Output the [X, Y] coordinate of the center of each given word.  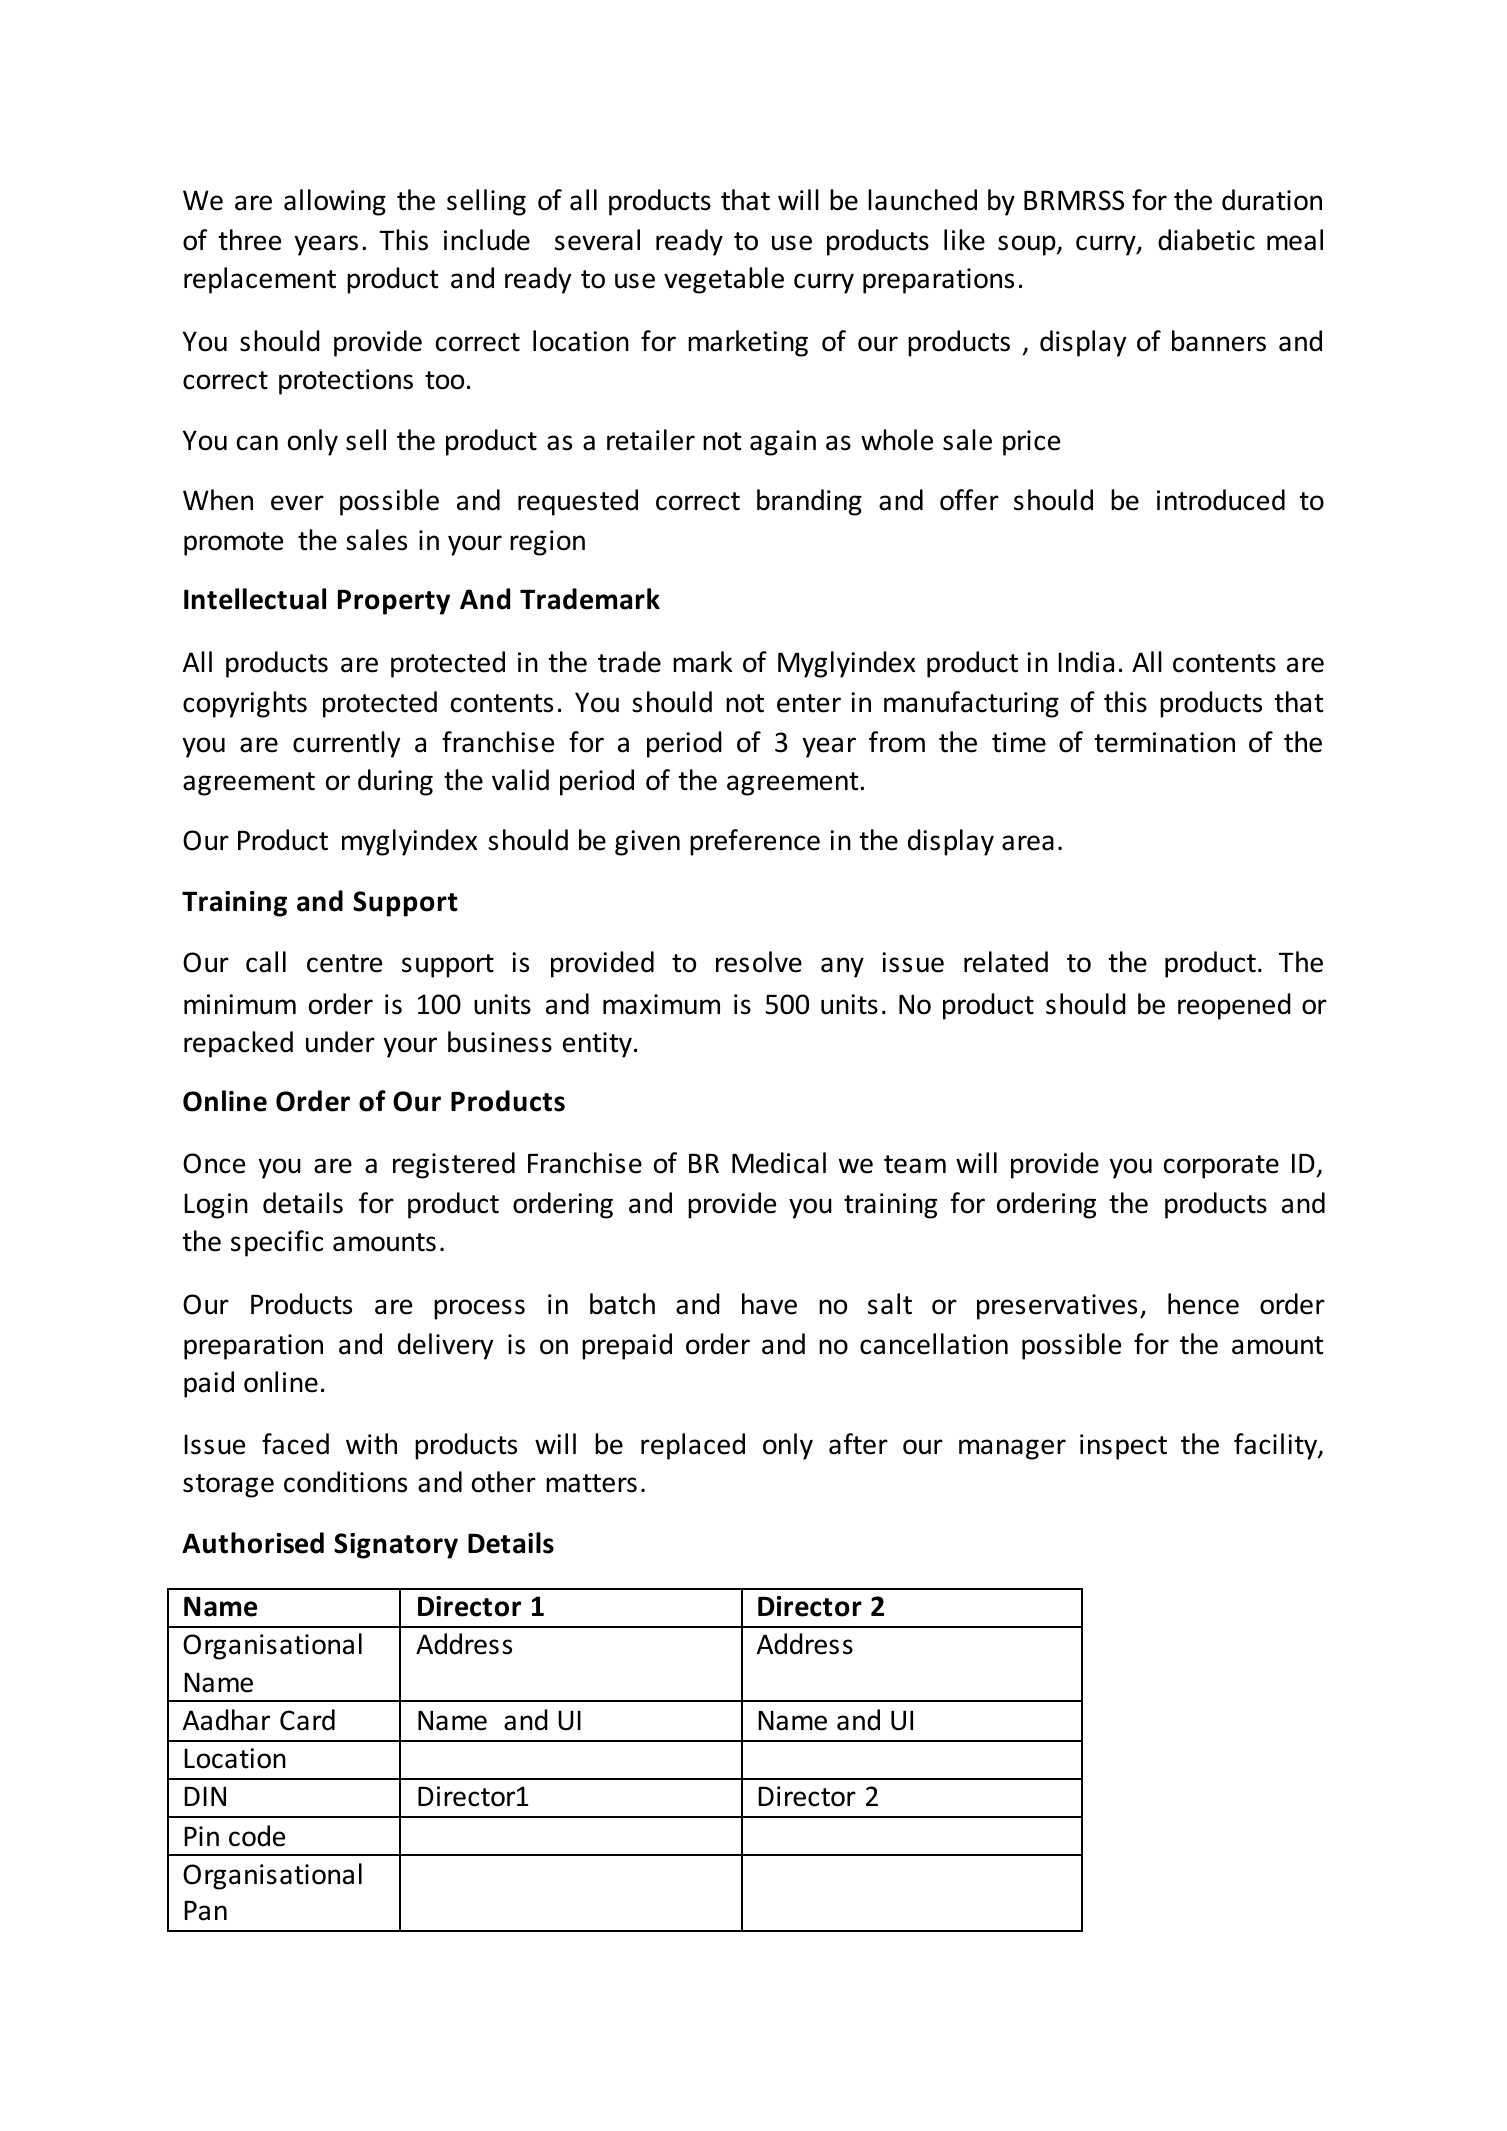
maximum [661, 1004]
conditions [345, 1482]
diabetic [1206, 240]
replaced [693, 1446]
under [340, 1042]
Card [307, 1720]
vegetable [724, 280]
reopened [1234, 1006]
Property [394, 602]
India [1086, 662]
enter [809, 703]
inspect [1123, 1447]
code [257, 1836]
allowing [335, 202]
